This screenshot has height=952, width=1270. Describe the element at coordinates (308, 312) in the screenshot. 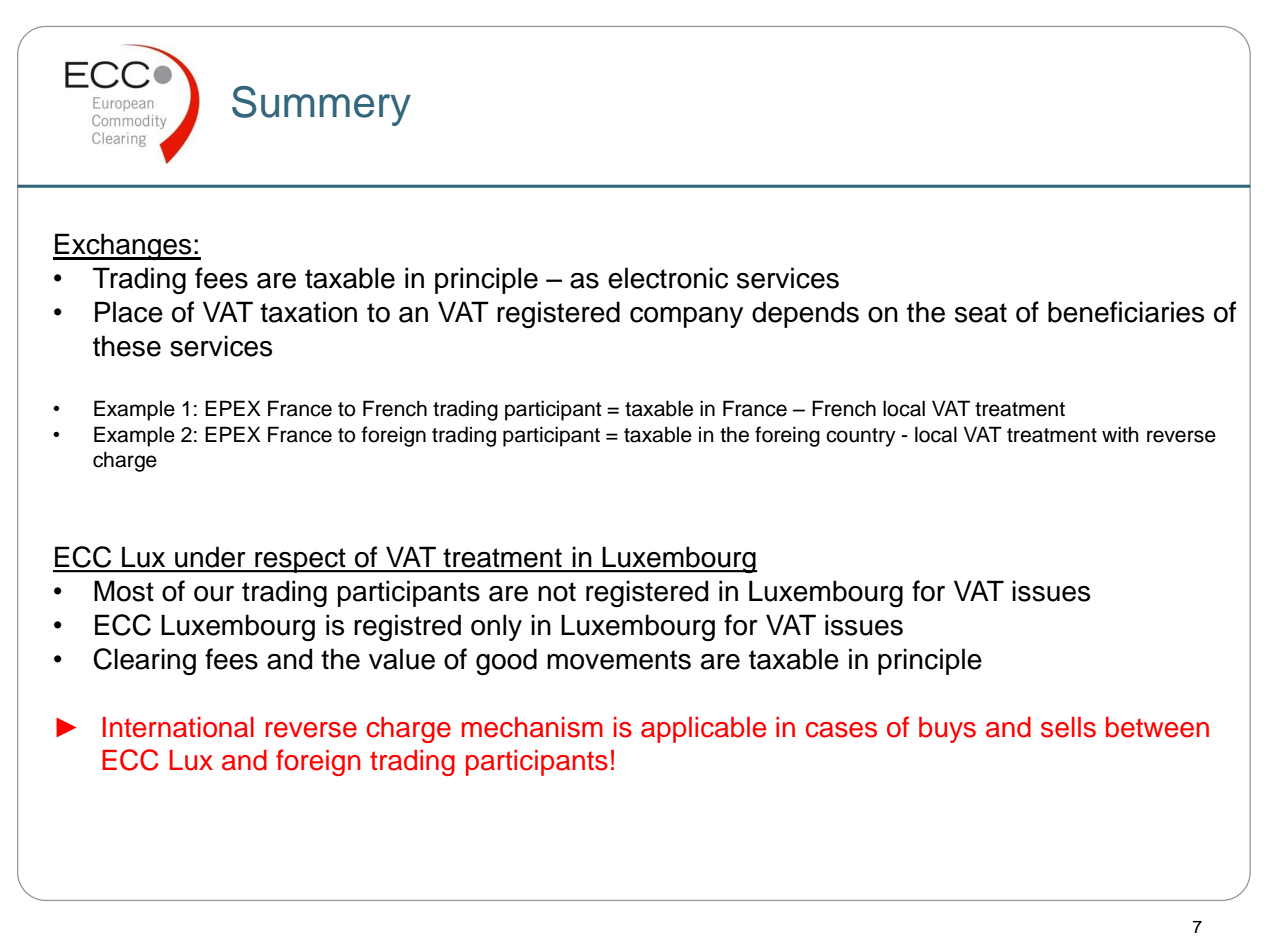

I see `taxation` at that location.
